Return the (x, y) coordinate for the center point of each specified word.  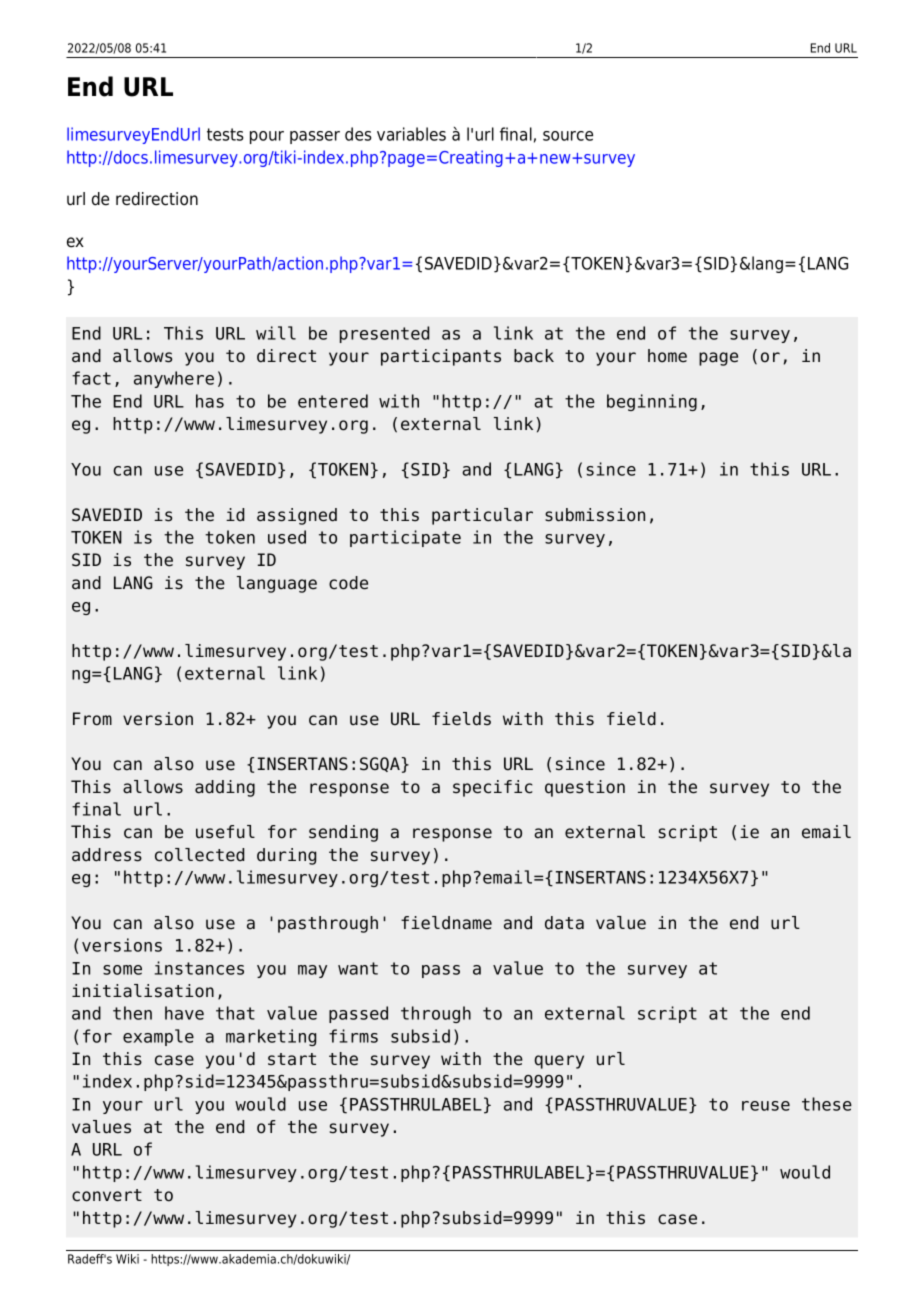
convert (107, 1195)
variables (411, 134)
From (92, 719)
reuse (766, 1106)
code (348, 583)
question (585, 788)
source (568, 136)
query (559, 1062)
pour (267, 137)
